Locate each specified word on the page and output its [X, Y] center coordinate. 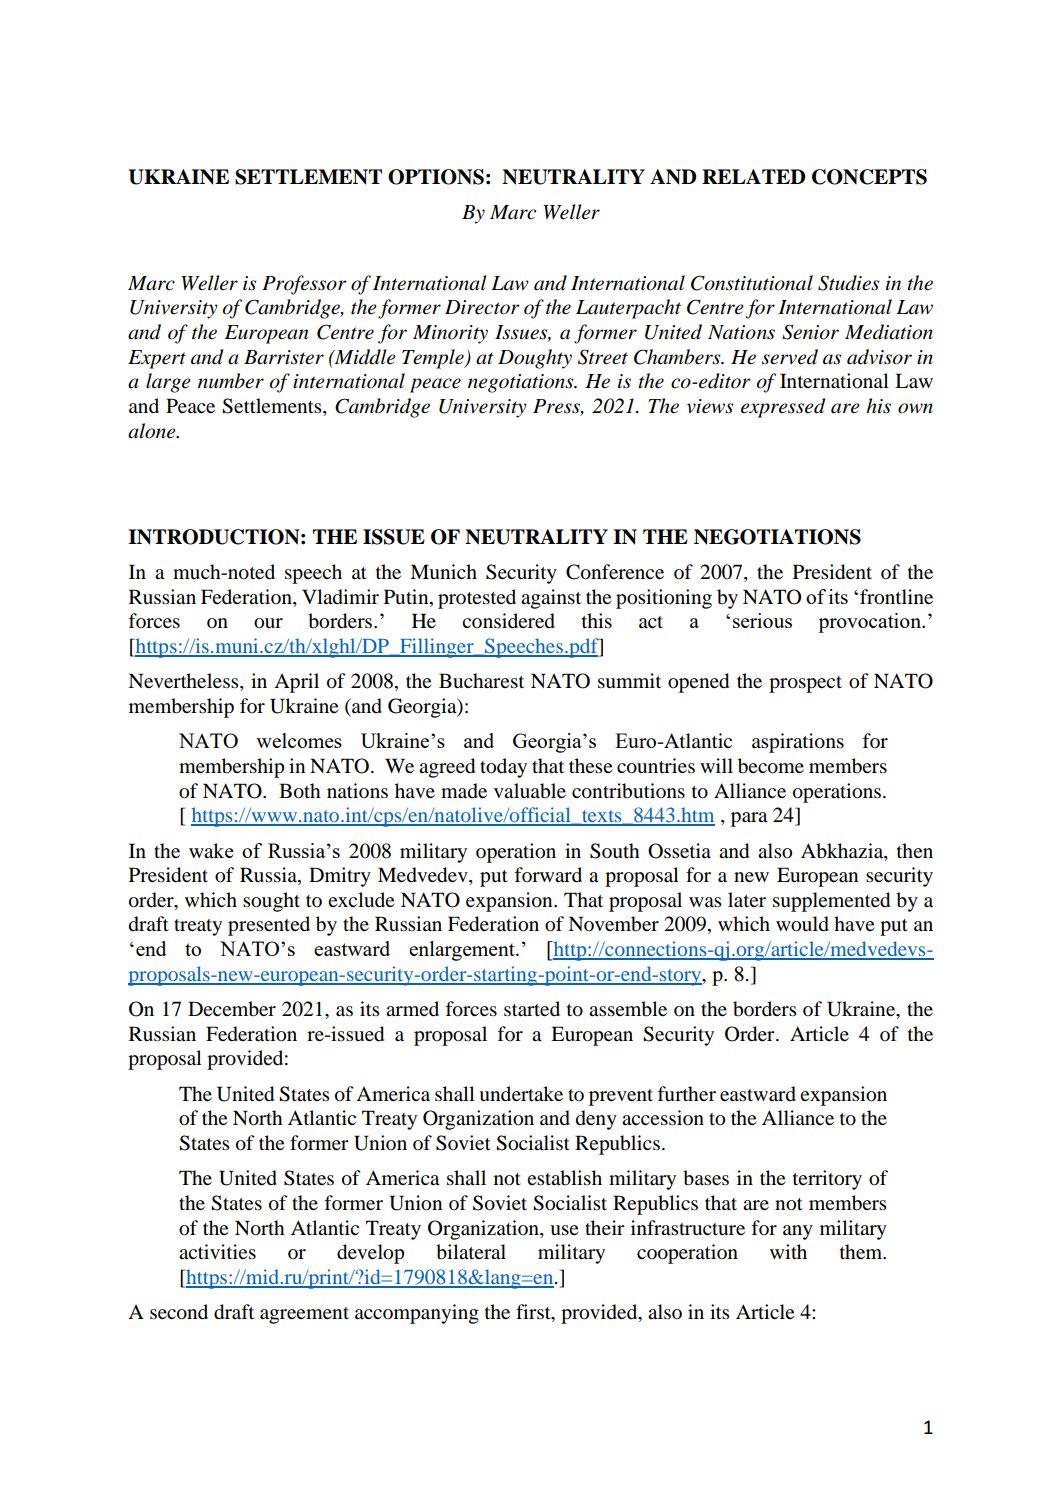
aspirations [798, 743]
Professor [304, 285]
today [503, 768]
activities [217, 1252]
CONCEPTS [869, 177]
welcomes [299, 740]
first [534, 1313]
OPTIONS [436, 177]
